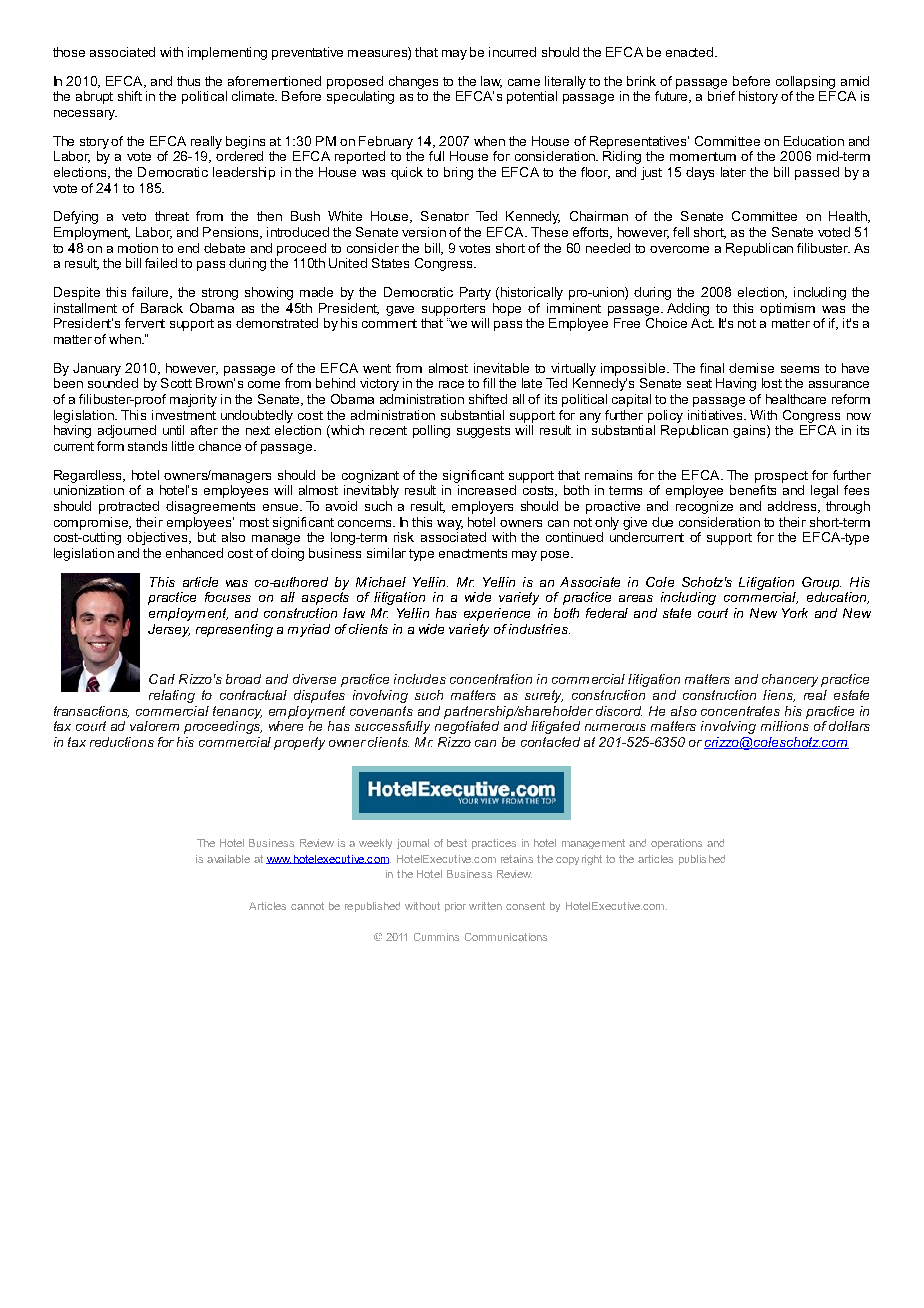 This document has height=1308, width=924. Describe the element at coordinates (188, 81) in the document. I see `thus` at that location.
